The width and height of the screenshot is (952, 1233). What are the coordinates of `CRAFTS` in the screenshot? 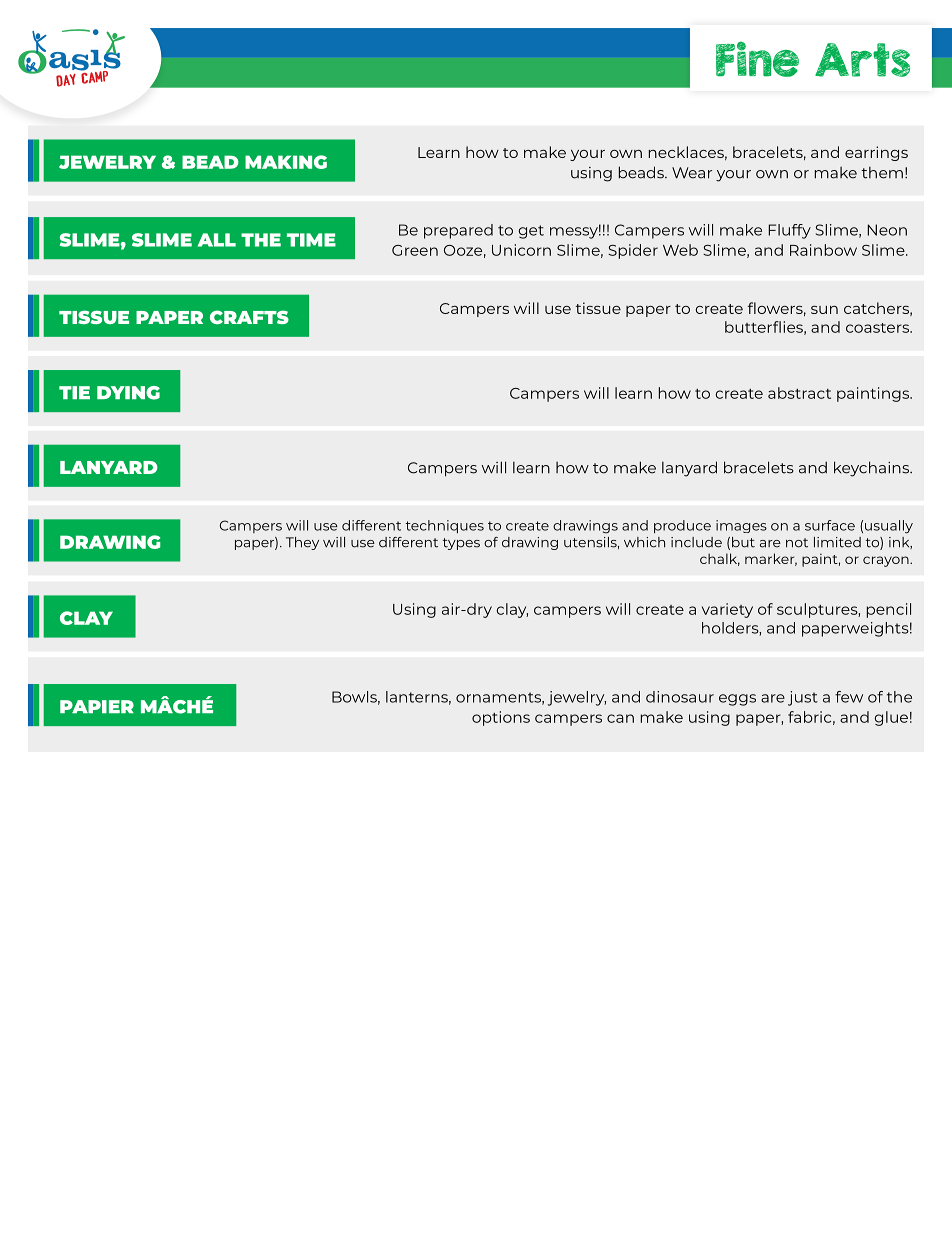 It's located at (249, 317).
